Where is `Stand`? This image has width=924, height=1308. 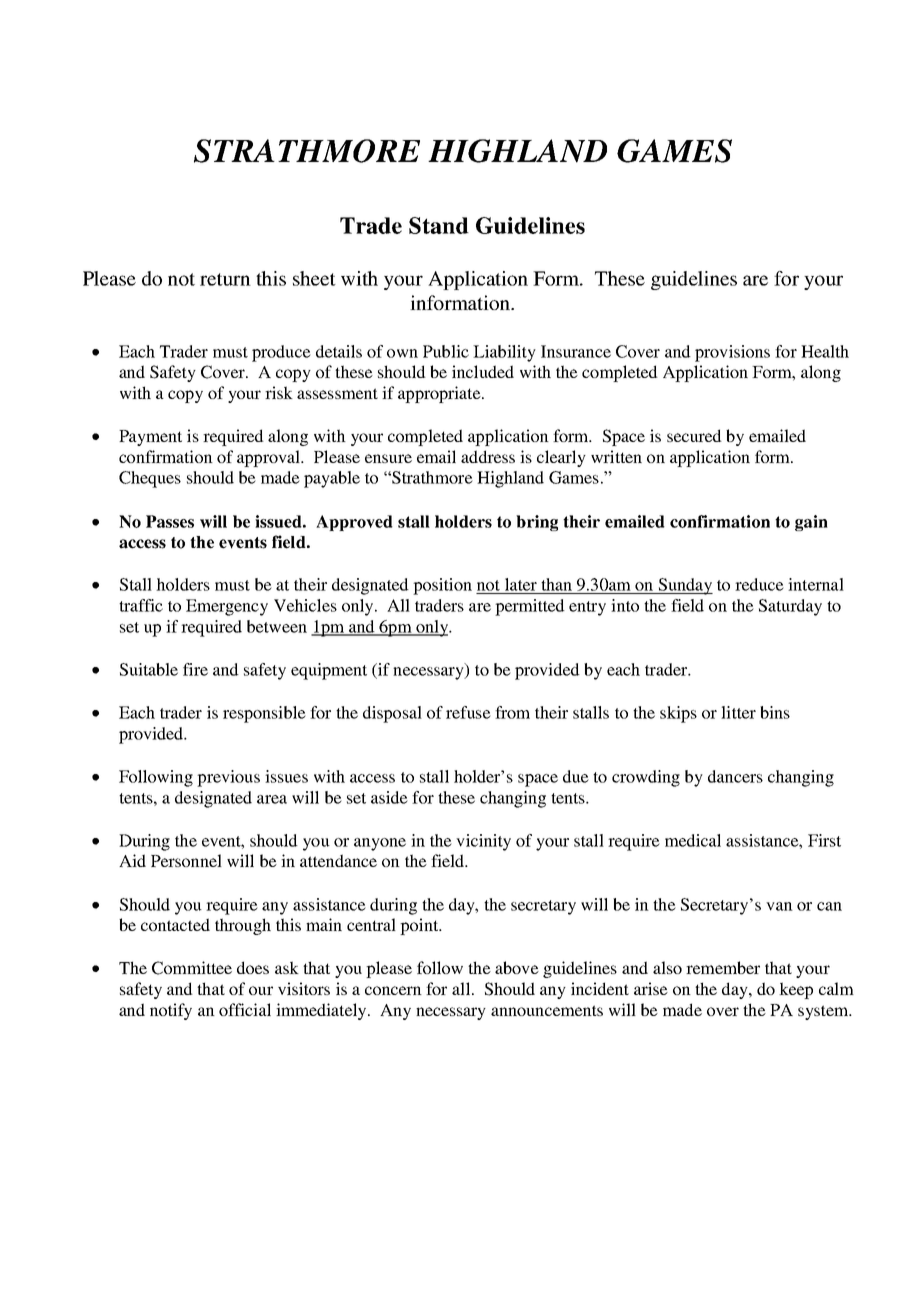
Stand is located at coordinates (439, 225).
